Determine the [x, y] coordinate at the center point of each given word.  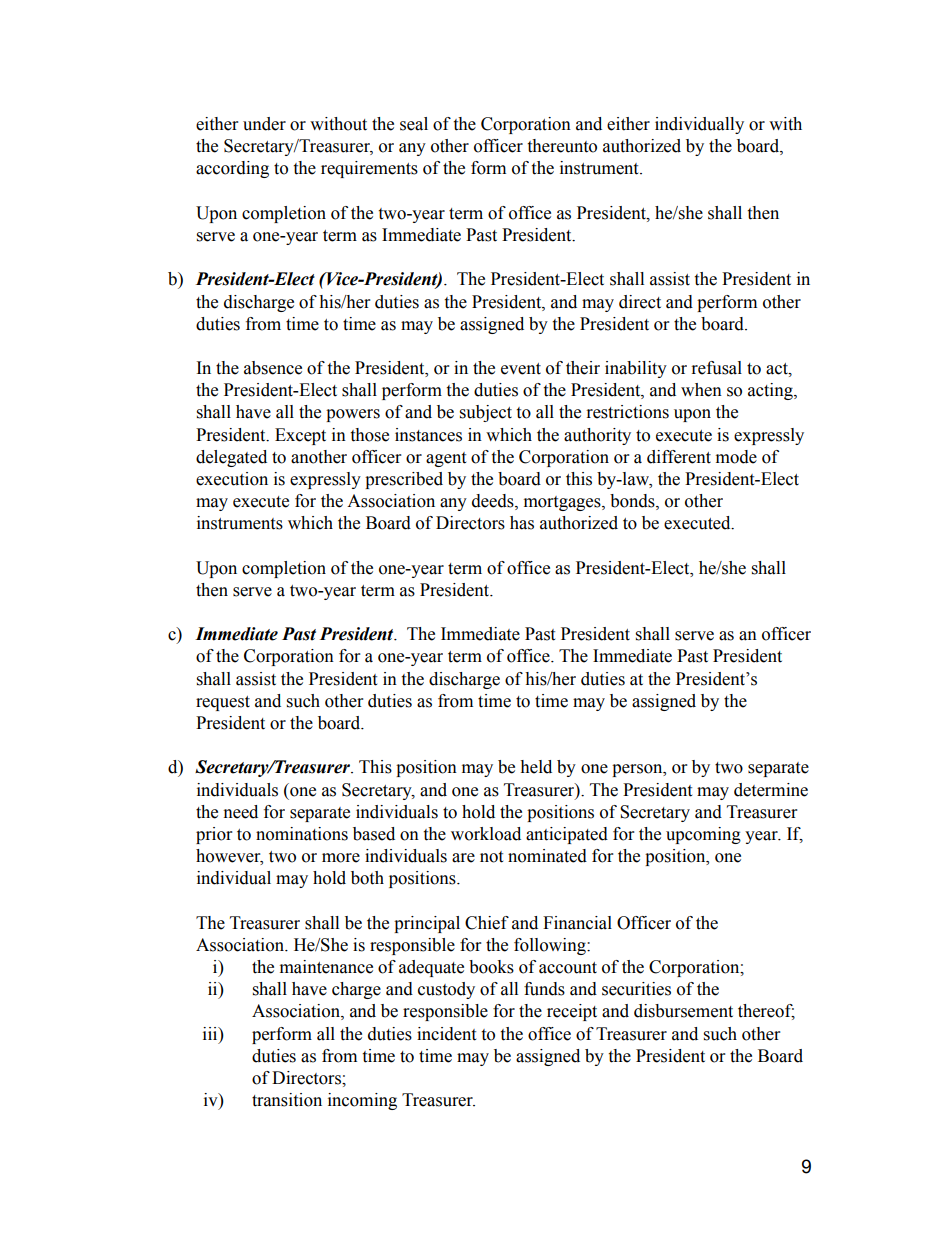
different [679, 457]
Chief [487, 923]
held [536, 767]
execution [232, 479]
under [264, 124]
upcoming [703, 835]
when [701, 390]
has [522, 523]
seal [414, 124]
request [223, 703]
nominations [302, 834]
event [521, 369]
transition [287, 1100]
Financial [577, 923]
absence [273, 368]
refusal [717, 368]
